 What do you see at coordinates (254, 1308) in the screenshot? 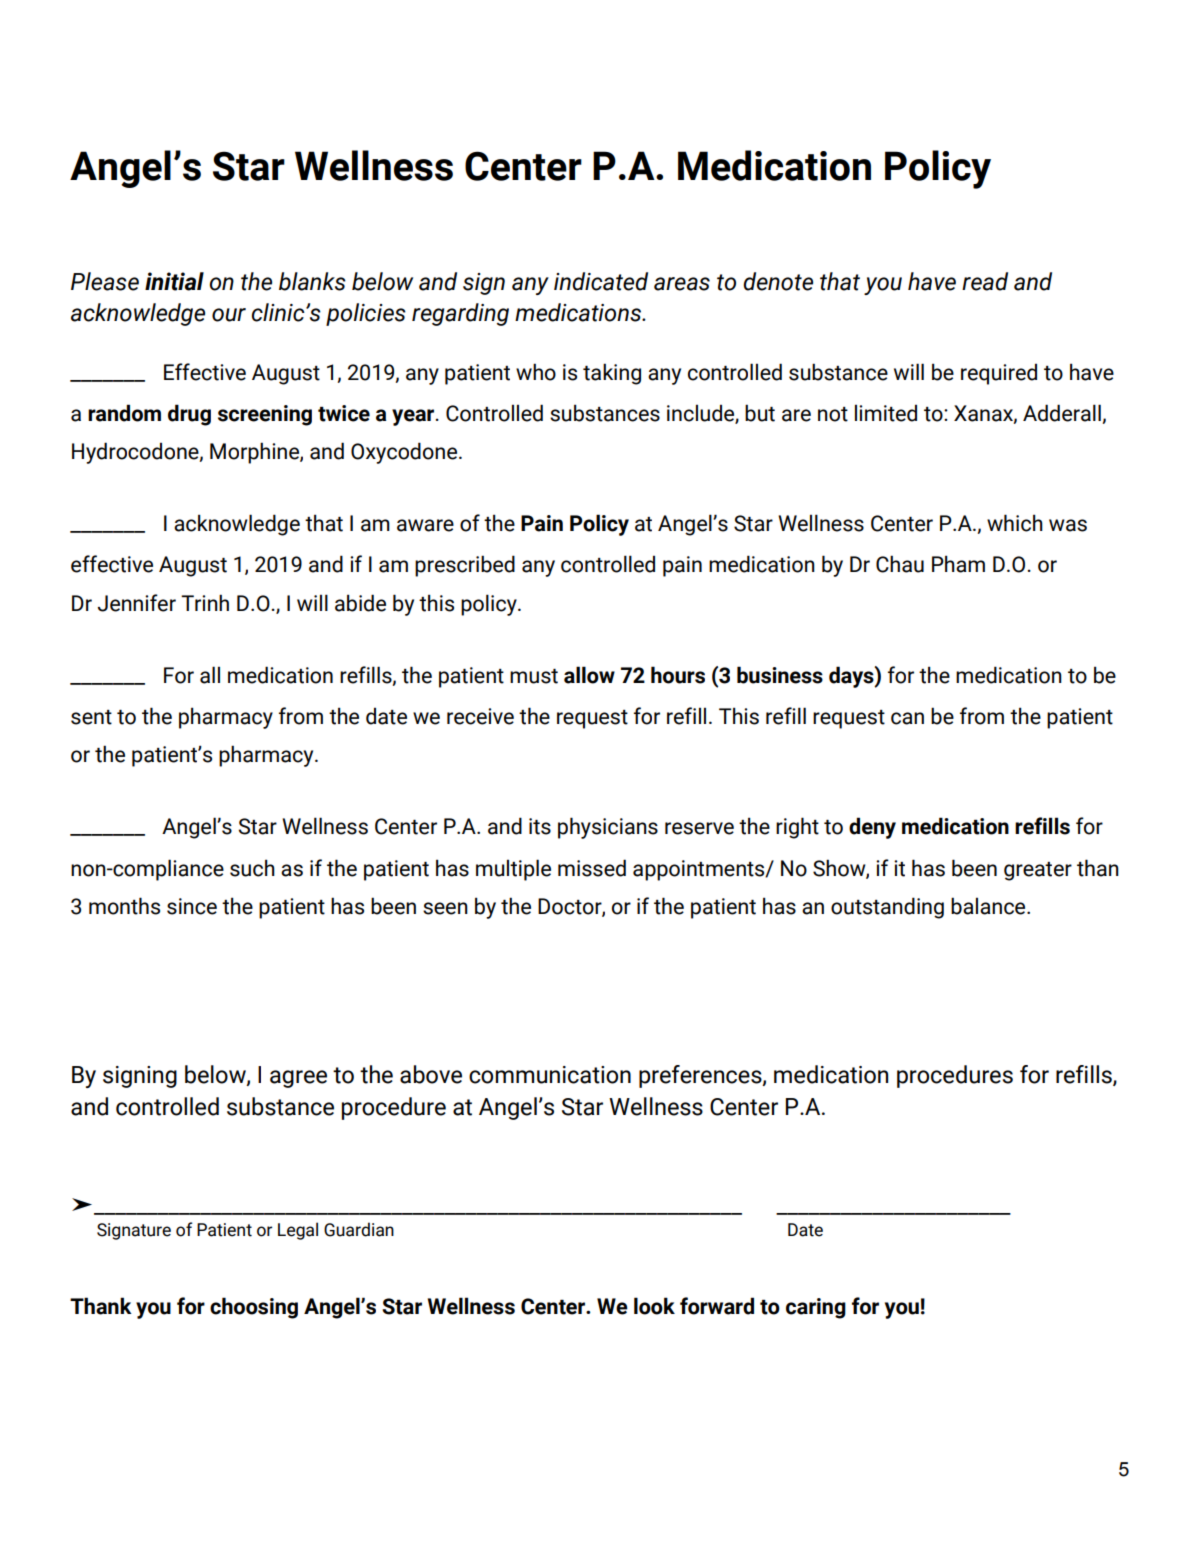
I see `choosing` at bounding box center [254, 1308].
